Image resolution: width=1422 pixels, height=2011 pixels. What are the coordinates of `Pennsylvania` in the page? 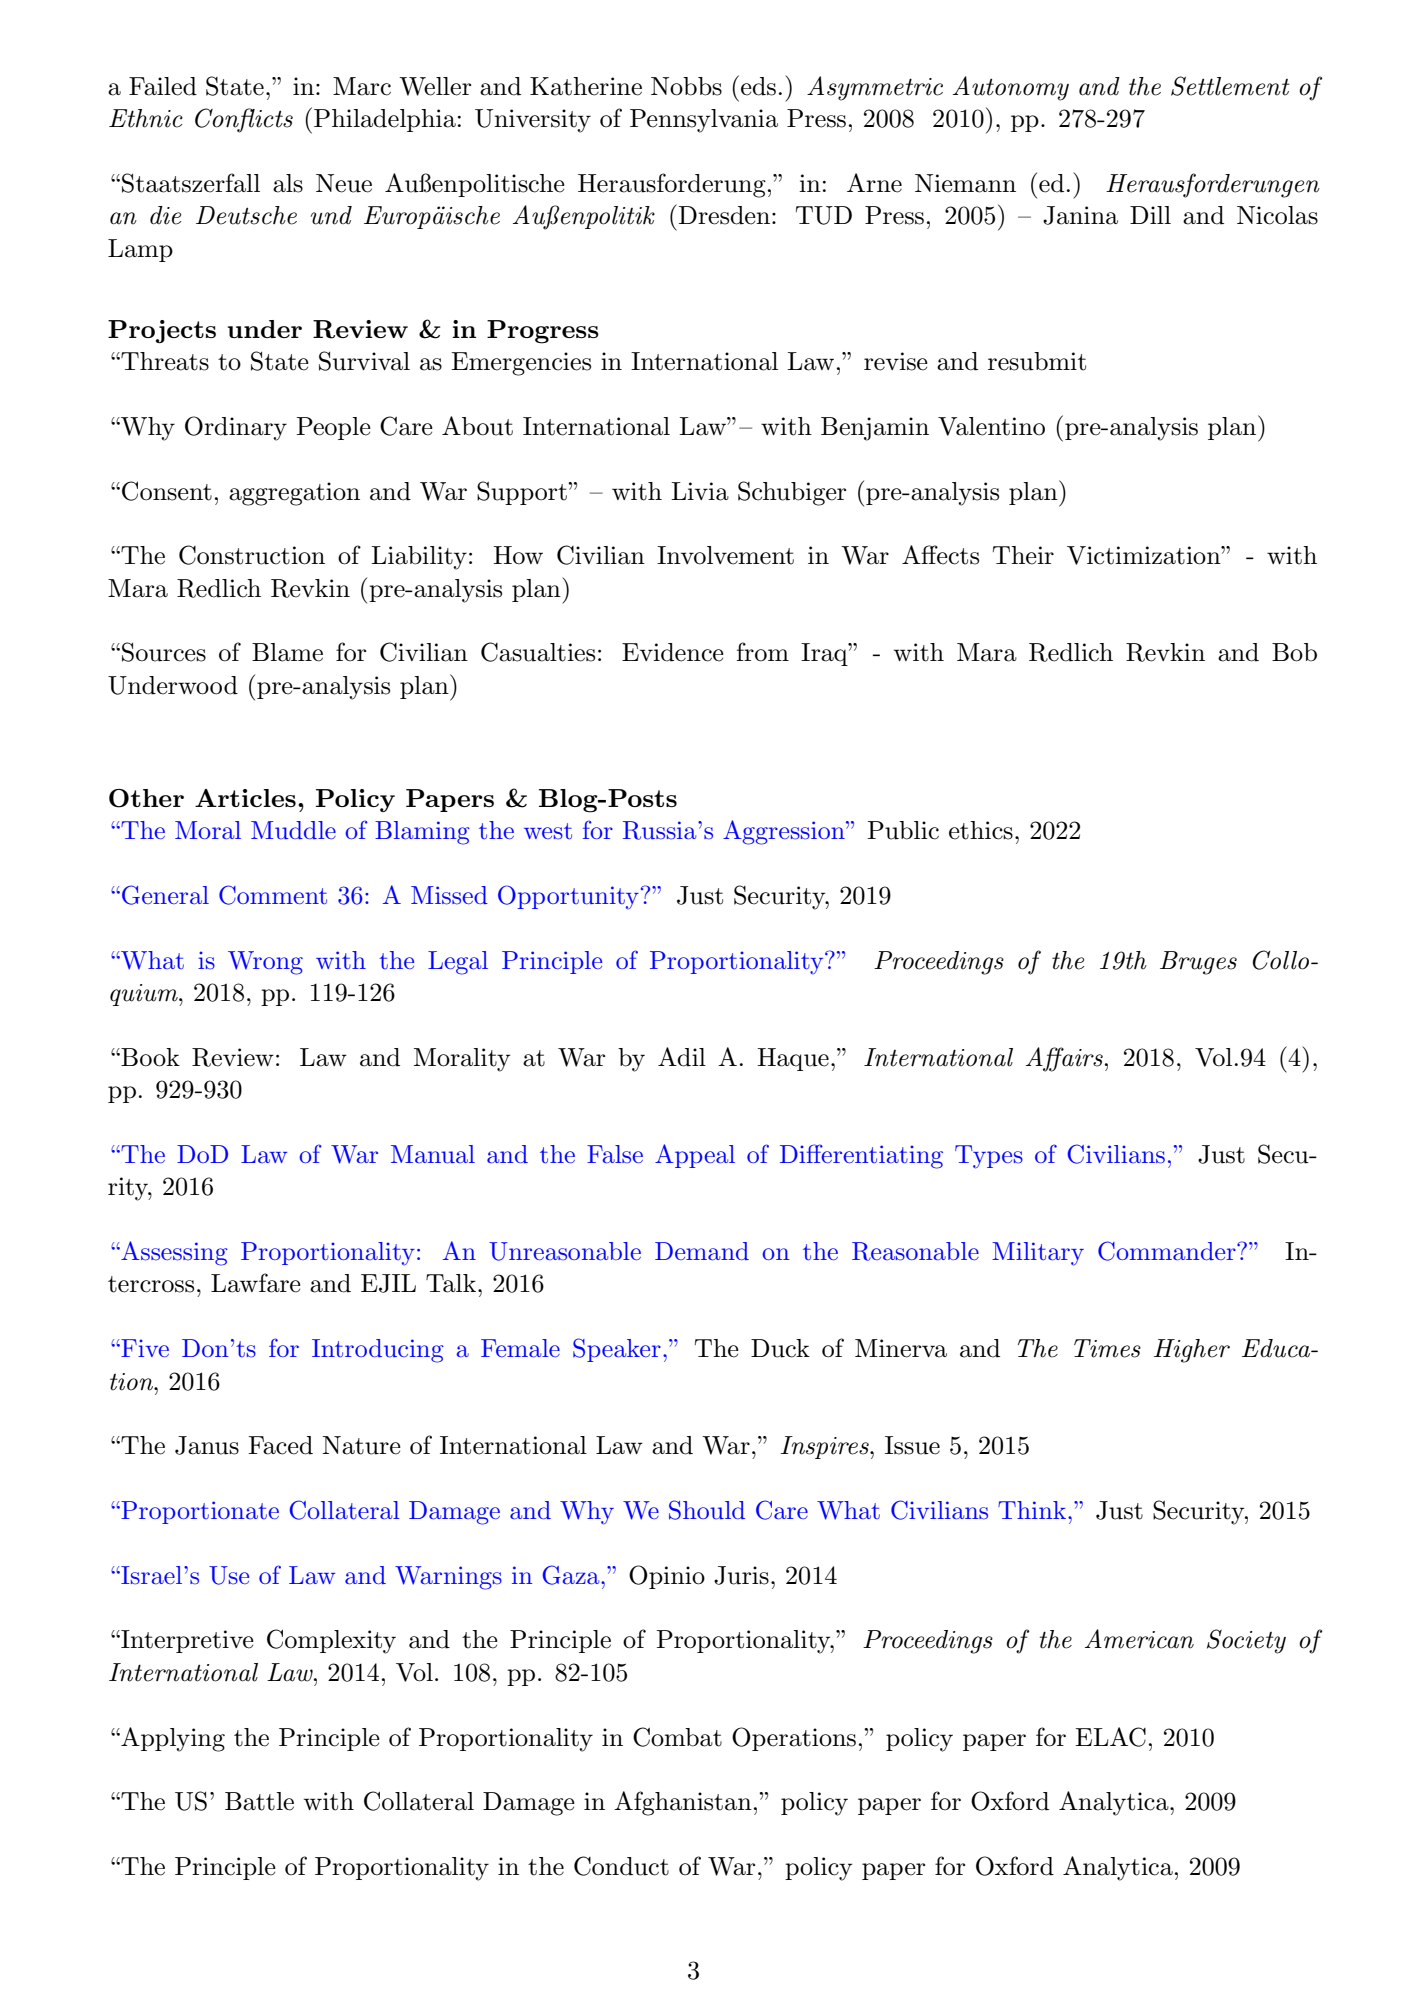 It's located at (704, 121).
